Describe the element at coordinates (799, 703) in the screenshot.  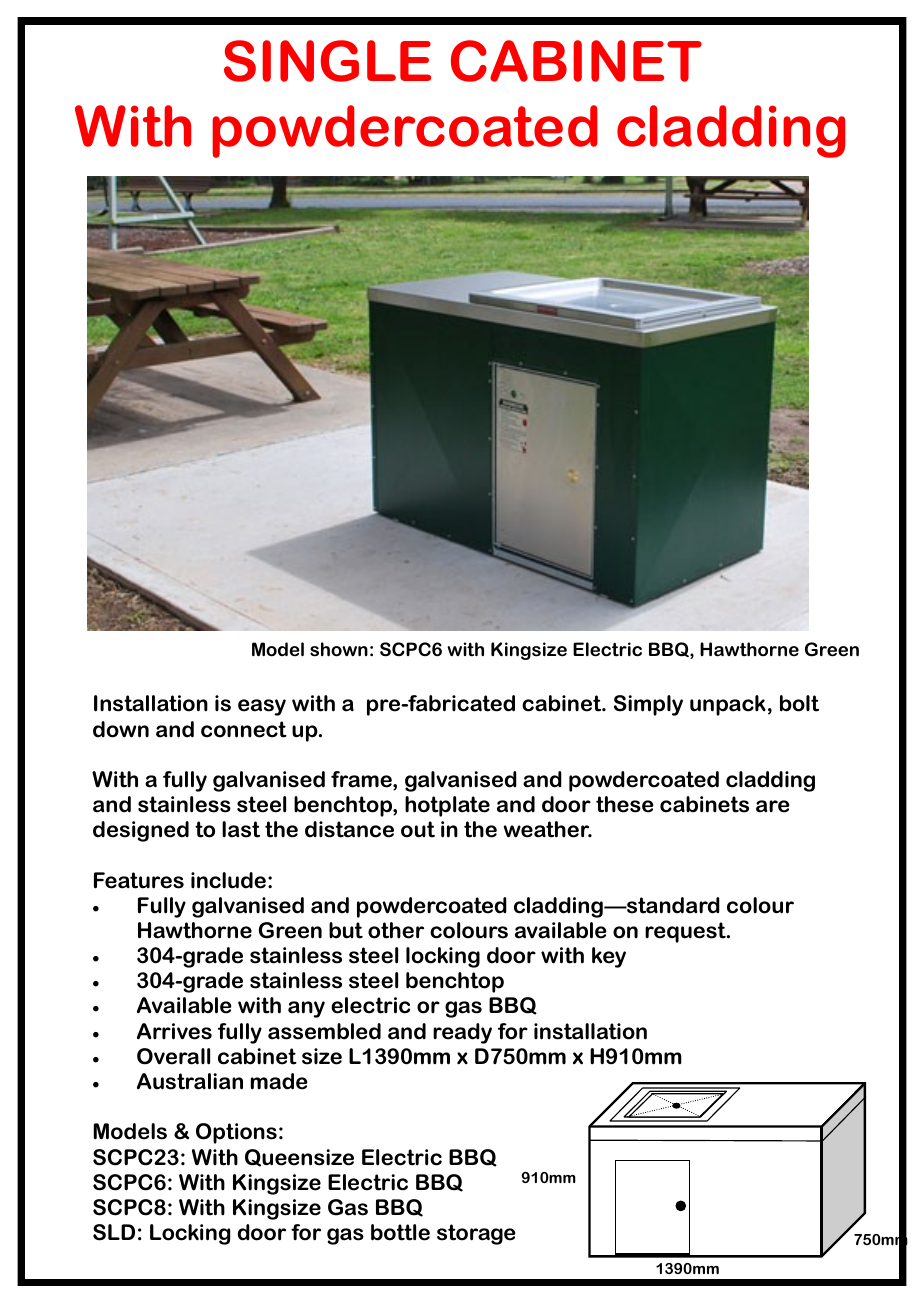
I see `bolt` at that location.
